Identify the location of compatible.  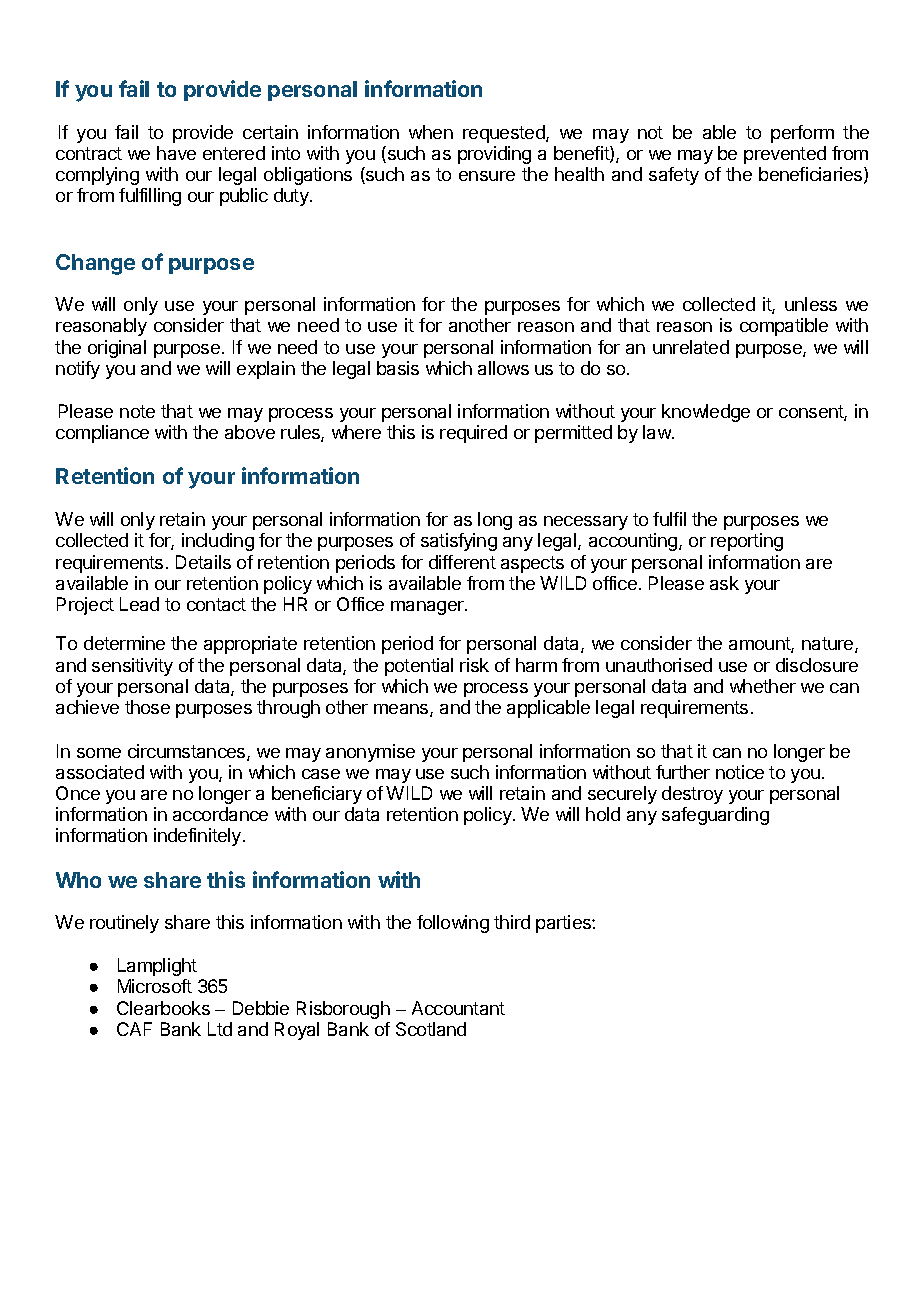
(784, 327).
